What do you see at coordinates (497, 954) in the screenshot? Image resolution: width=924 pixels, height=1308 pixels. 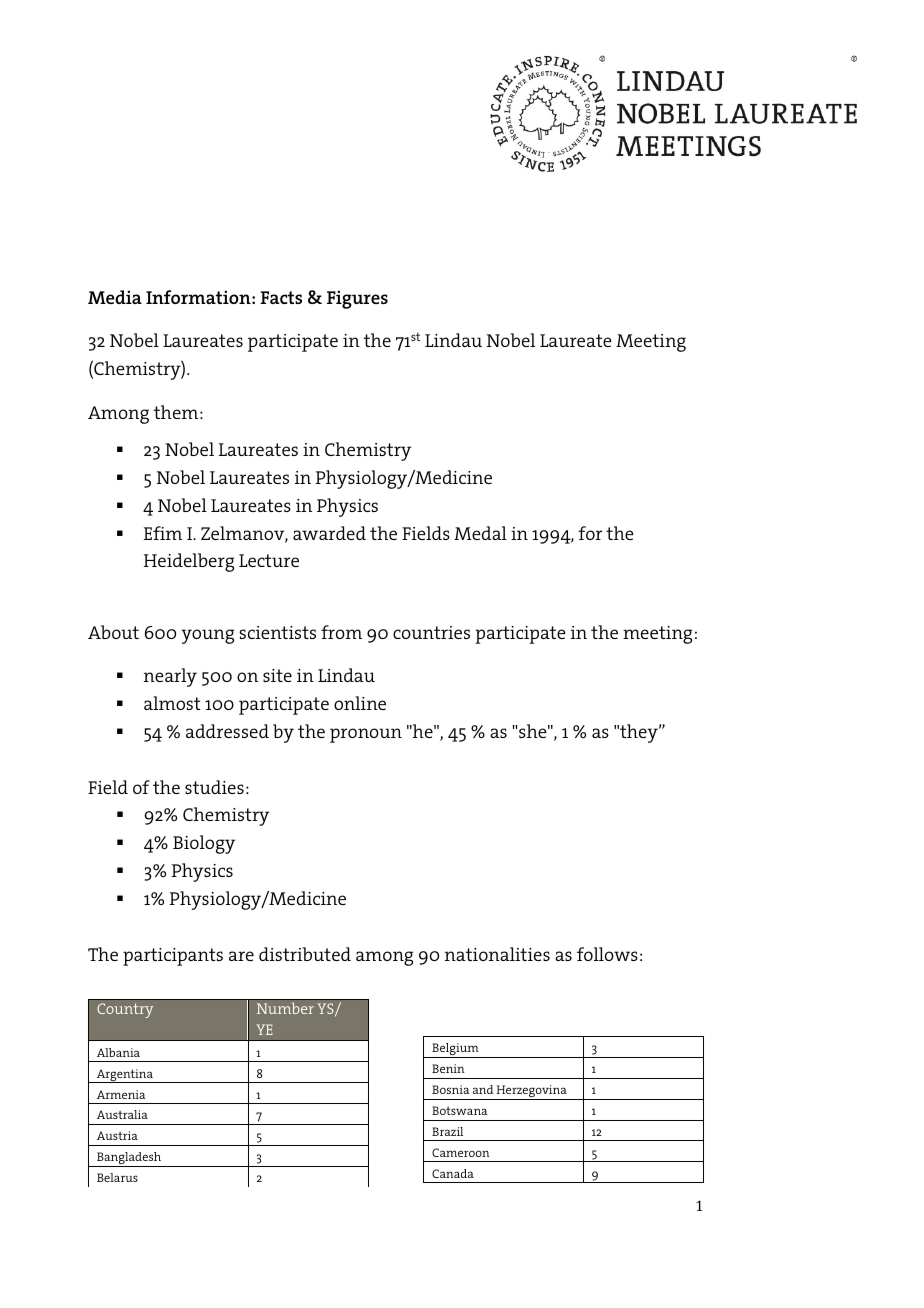 I see `nationalities` at bounding box center [497, 954].
